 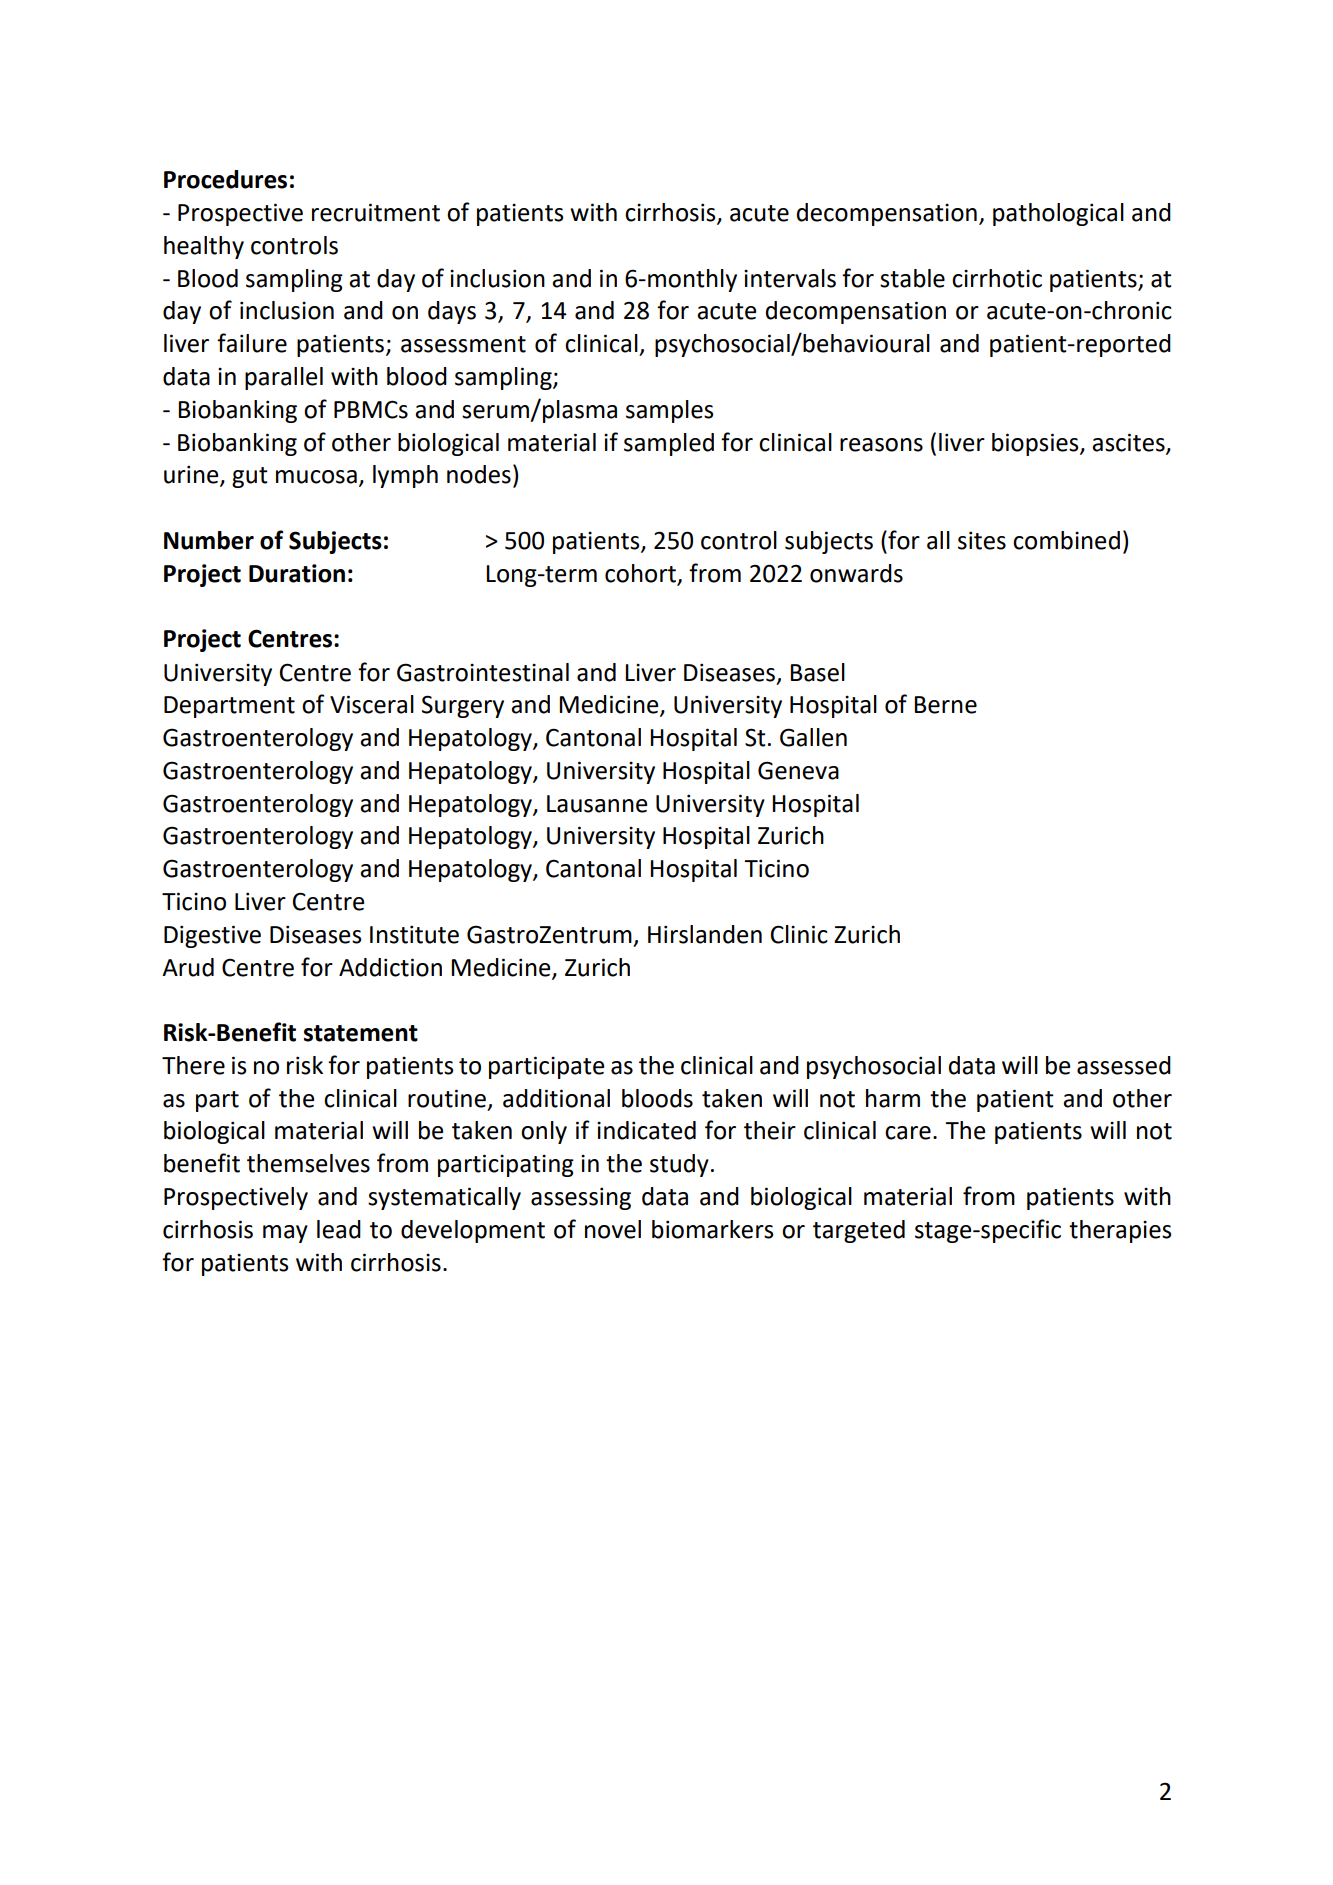 What do you see at coordinates (813, 737) in the screenshot?
I see `Gallen` at bounding box center [813, 737].
